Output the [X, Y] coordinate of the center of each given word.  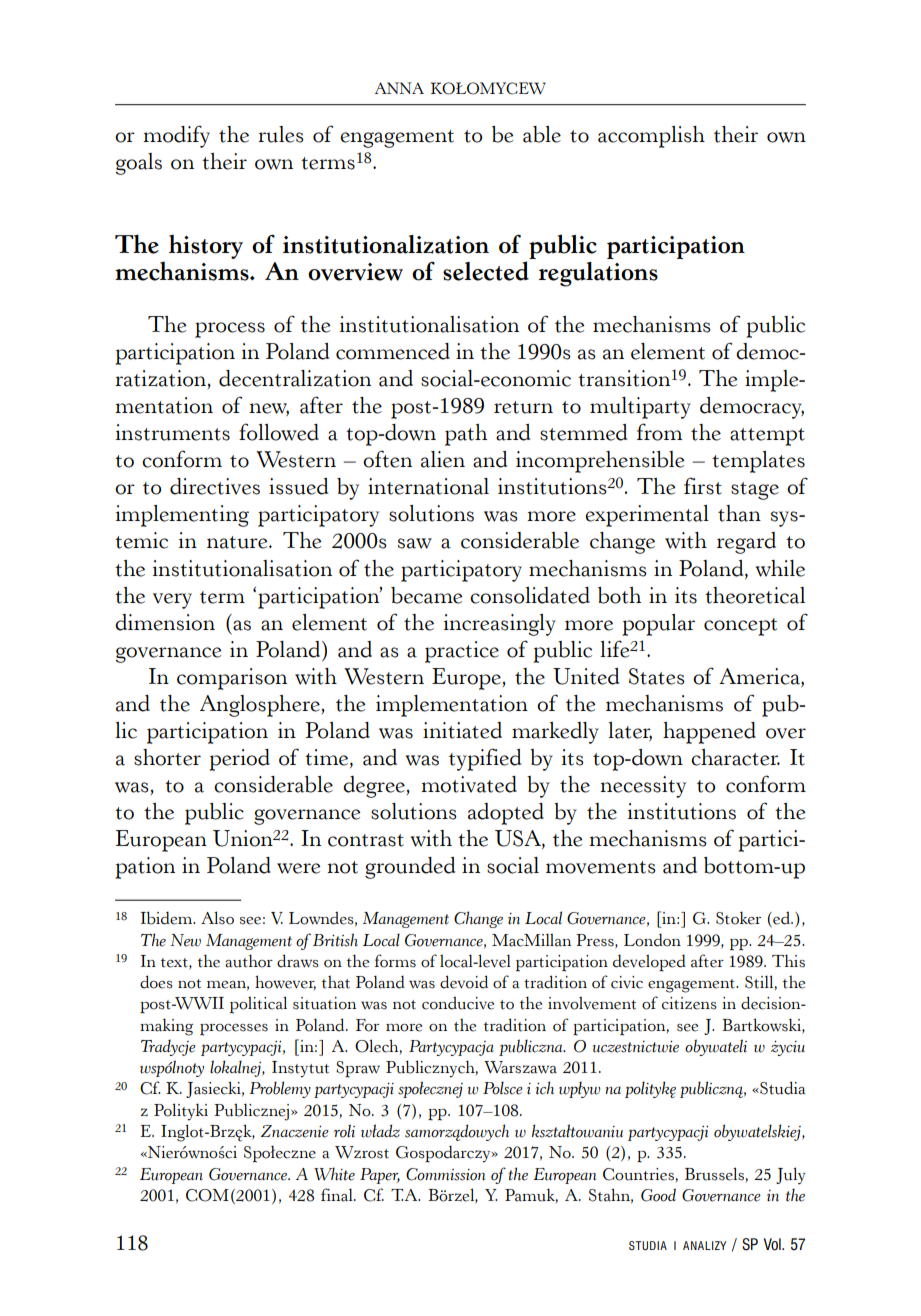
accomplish [651, 137]
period [239, 760]
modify [176, 136]
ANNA [399, 88]
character [735, 757]
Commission [445, 1174]
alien [443, 459]
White [334, 1174]
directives [215, 486]
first [703, 486]
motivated [469, 784]
